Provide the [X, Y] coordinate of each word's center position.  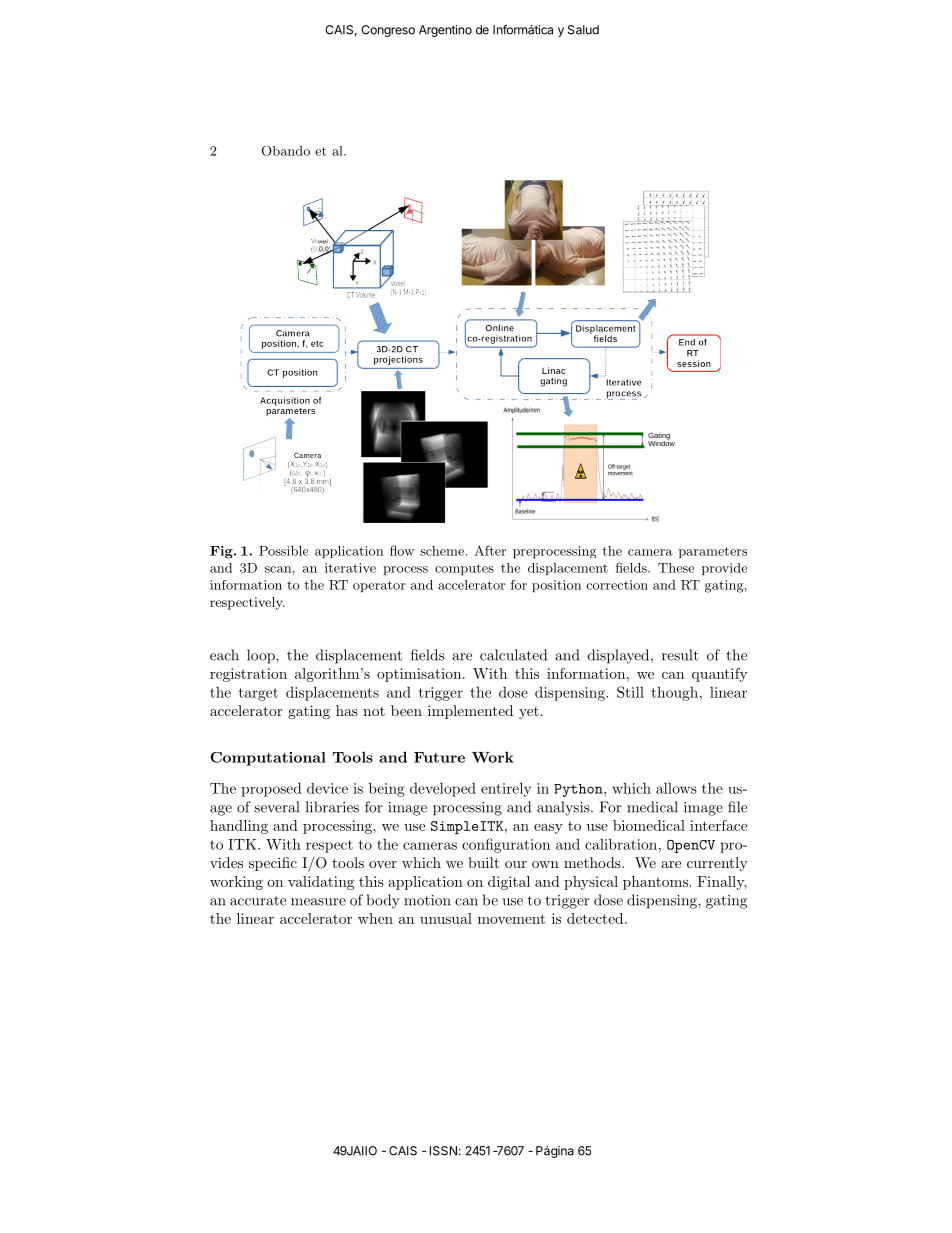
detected [595, 918]
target [258, 694]
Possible [283, 551]
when [375, 918]
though [674, 694]
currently [717, 864]
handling [239, 827]
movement [511, 919]
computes [464, 569]
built [483, 862]
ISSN [443, 1151]
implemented [470, 712]
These [676, 568]
